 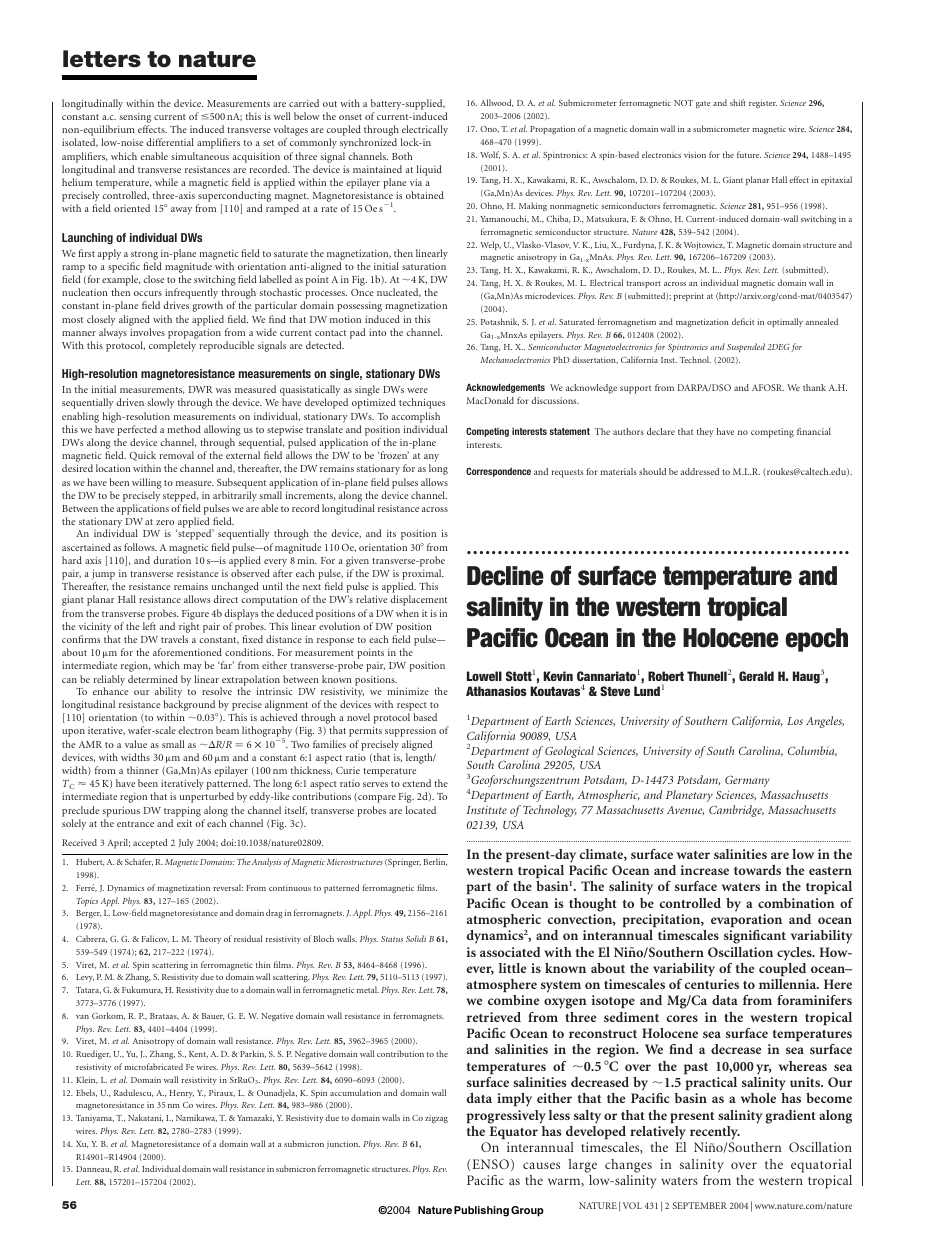 I want to click on Cambridge, so click(x=736, y=811).
